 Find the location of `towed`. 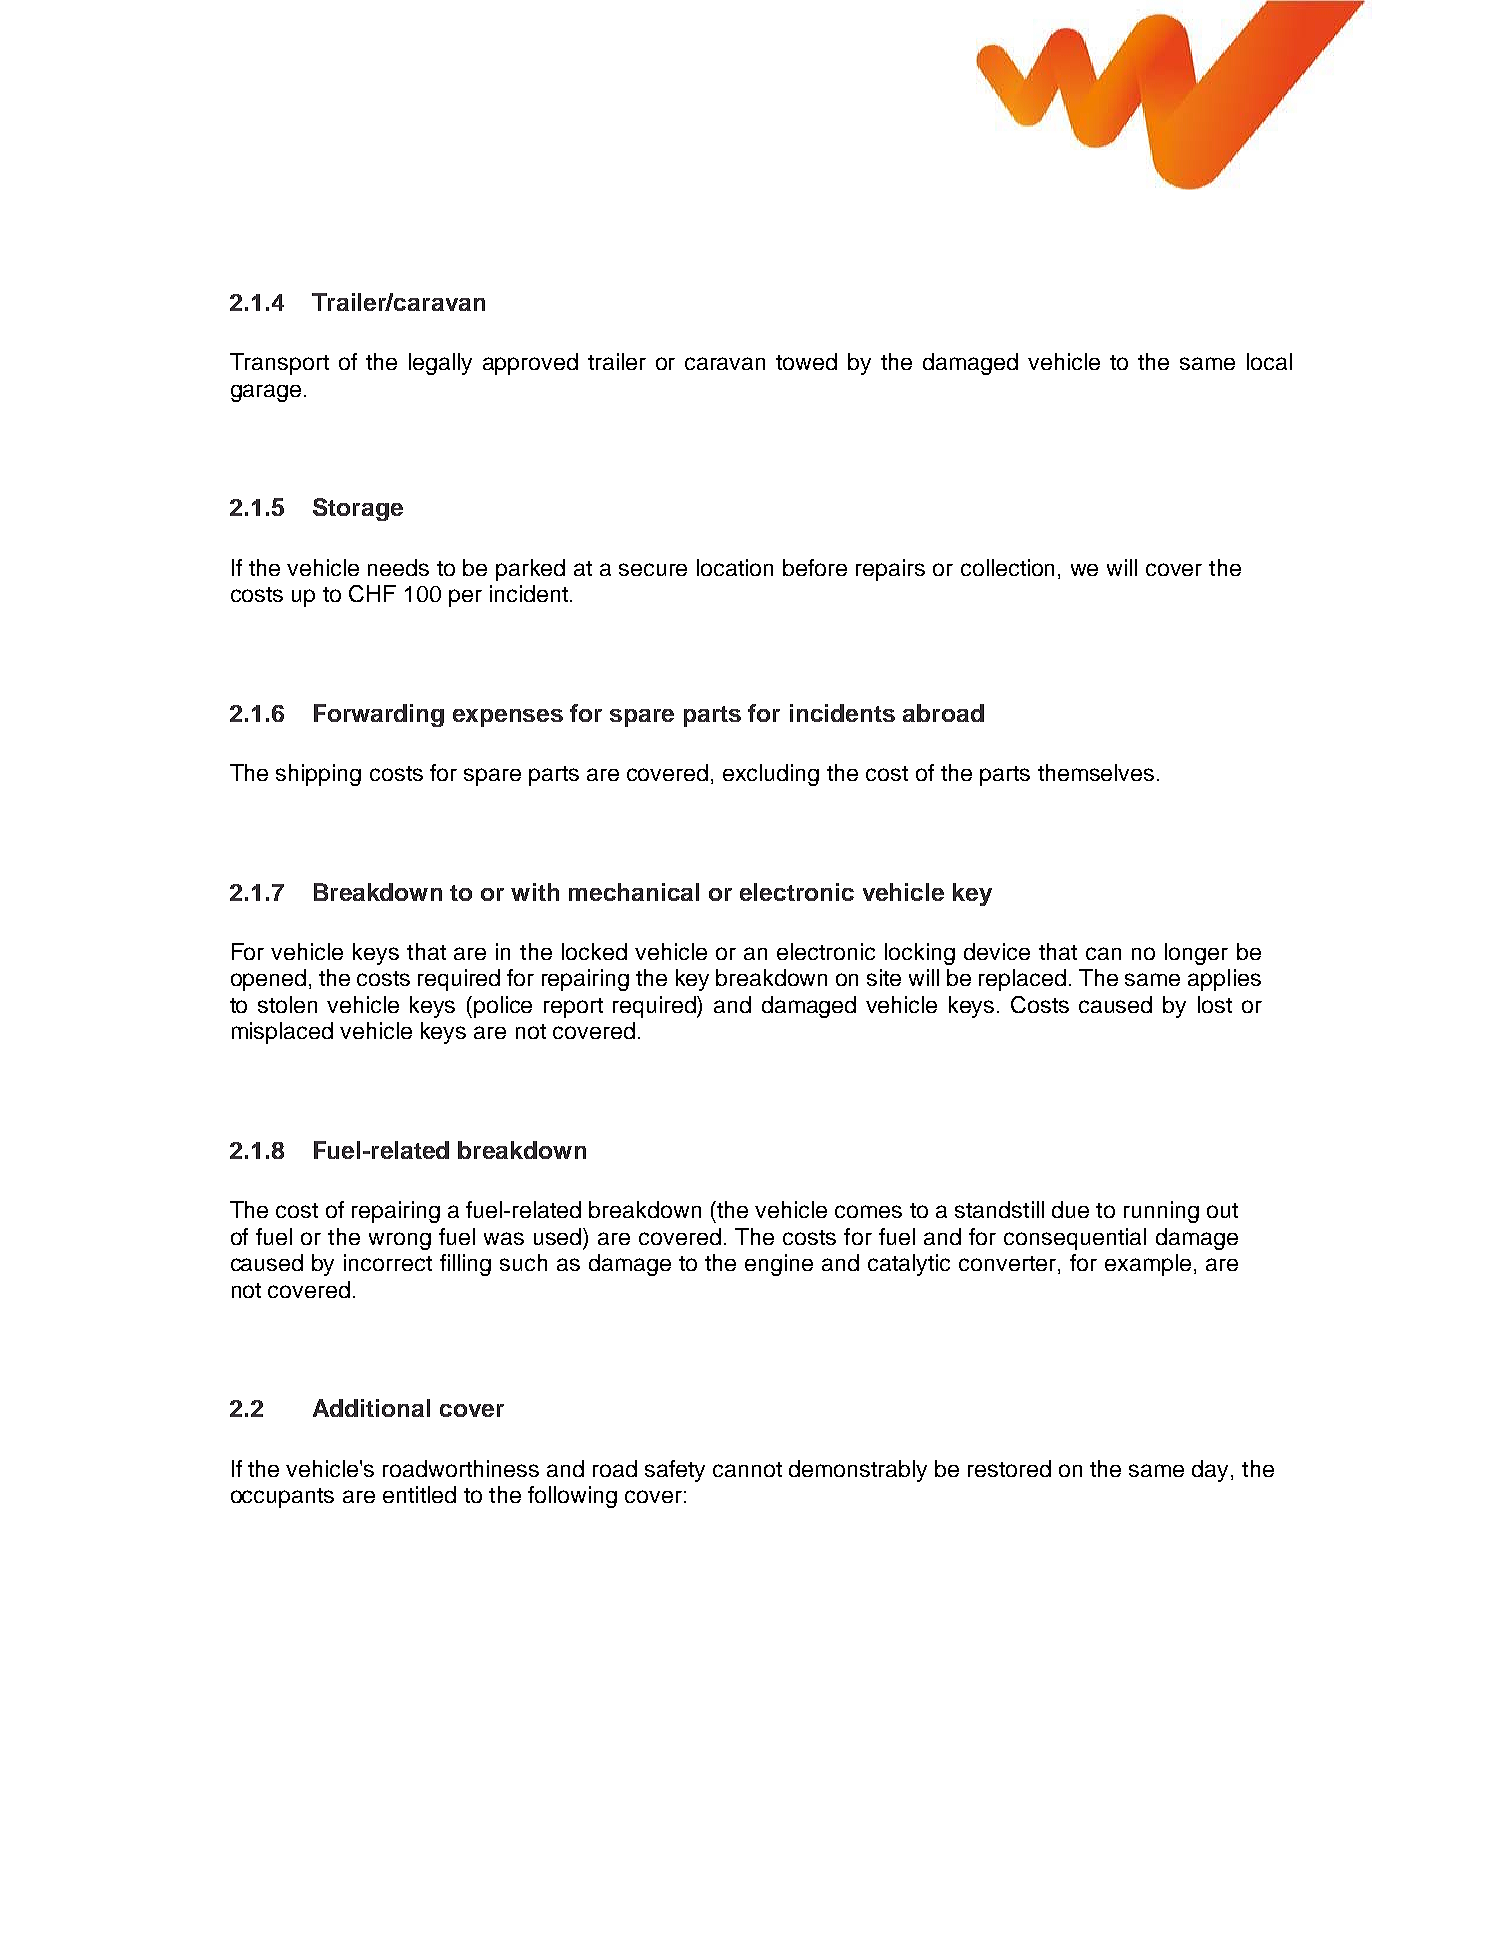

towed is located at coordinates (806, 361).
